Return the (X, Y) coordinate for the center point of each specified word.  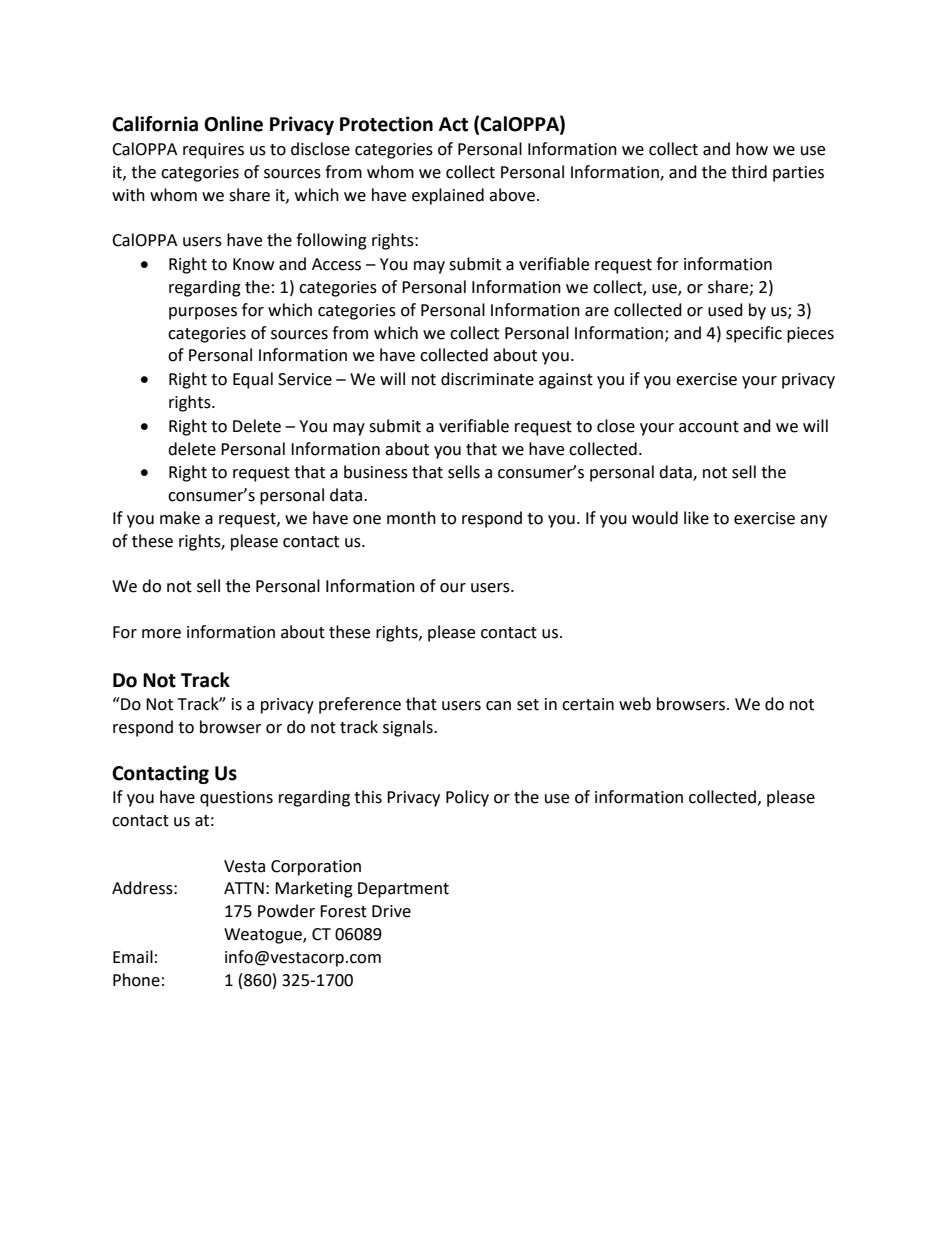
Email (133, 957)
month (411, 518)
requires (213, 151)
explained (448, 196)
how (752, 149)
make (180, 518)
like (696, 518)
